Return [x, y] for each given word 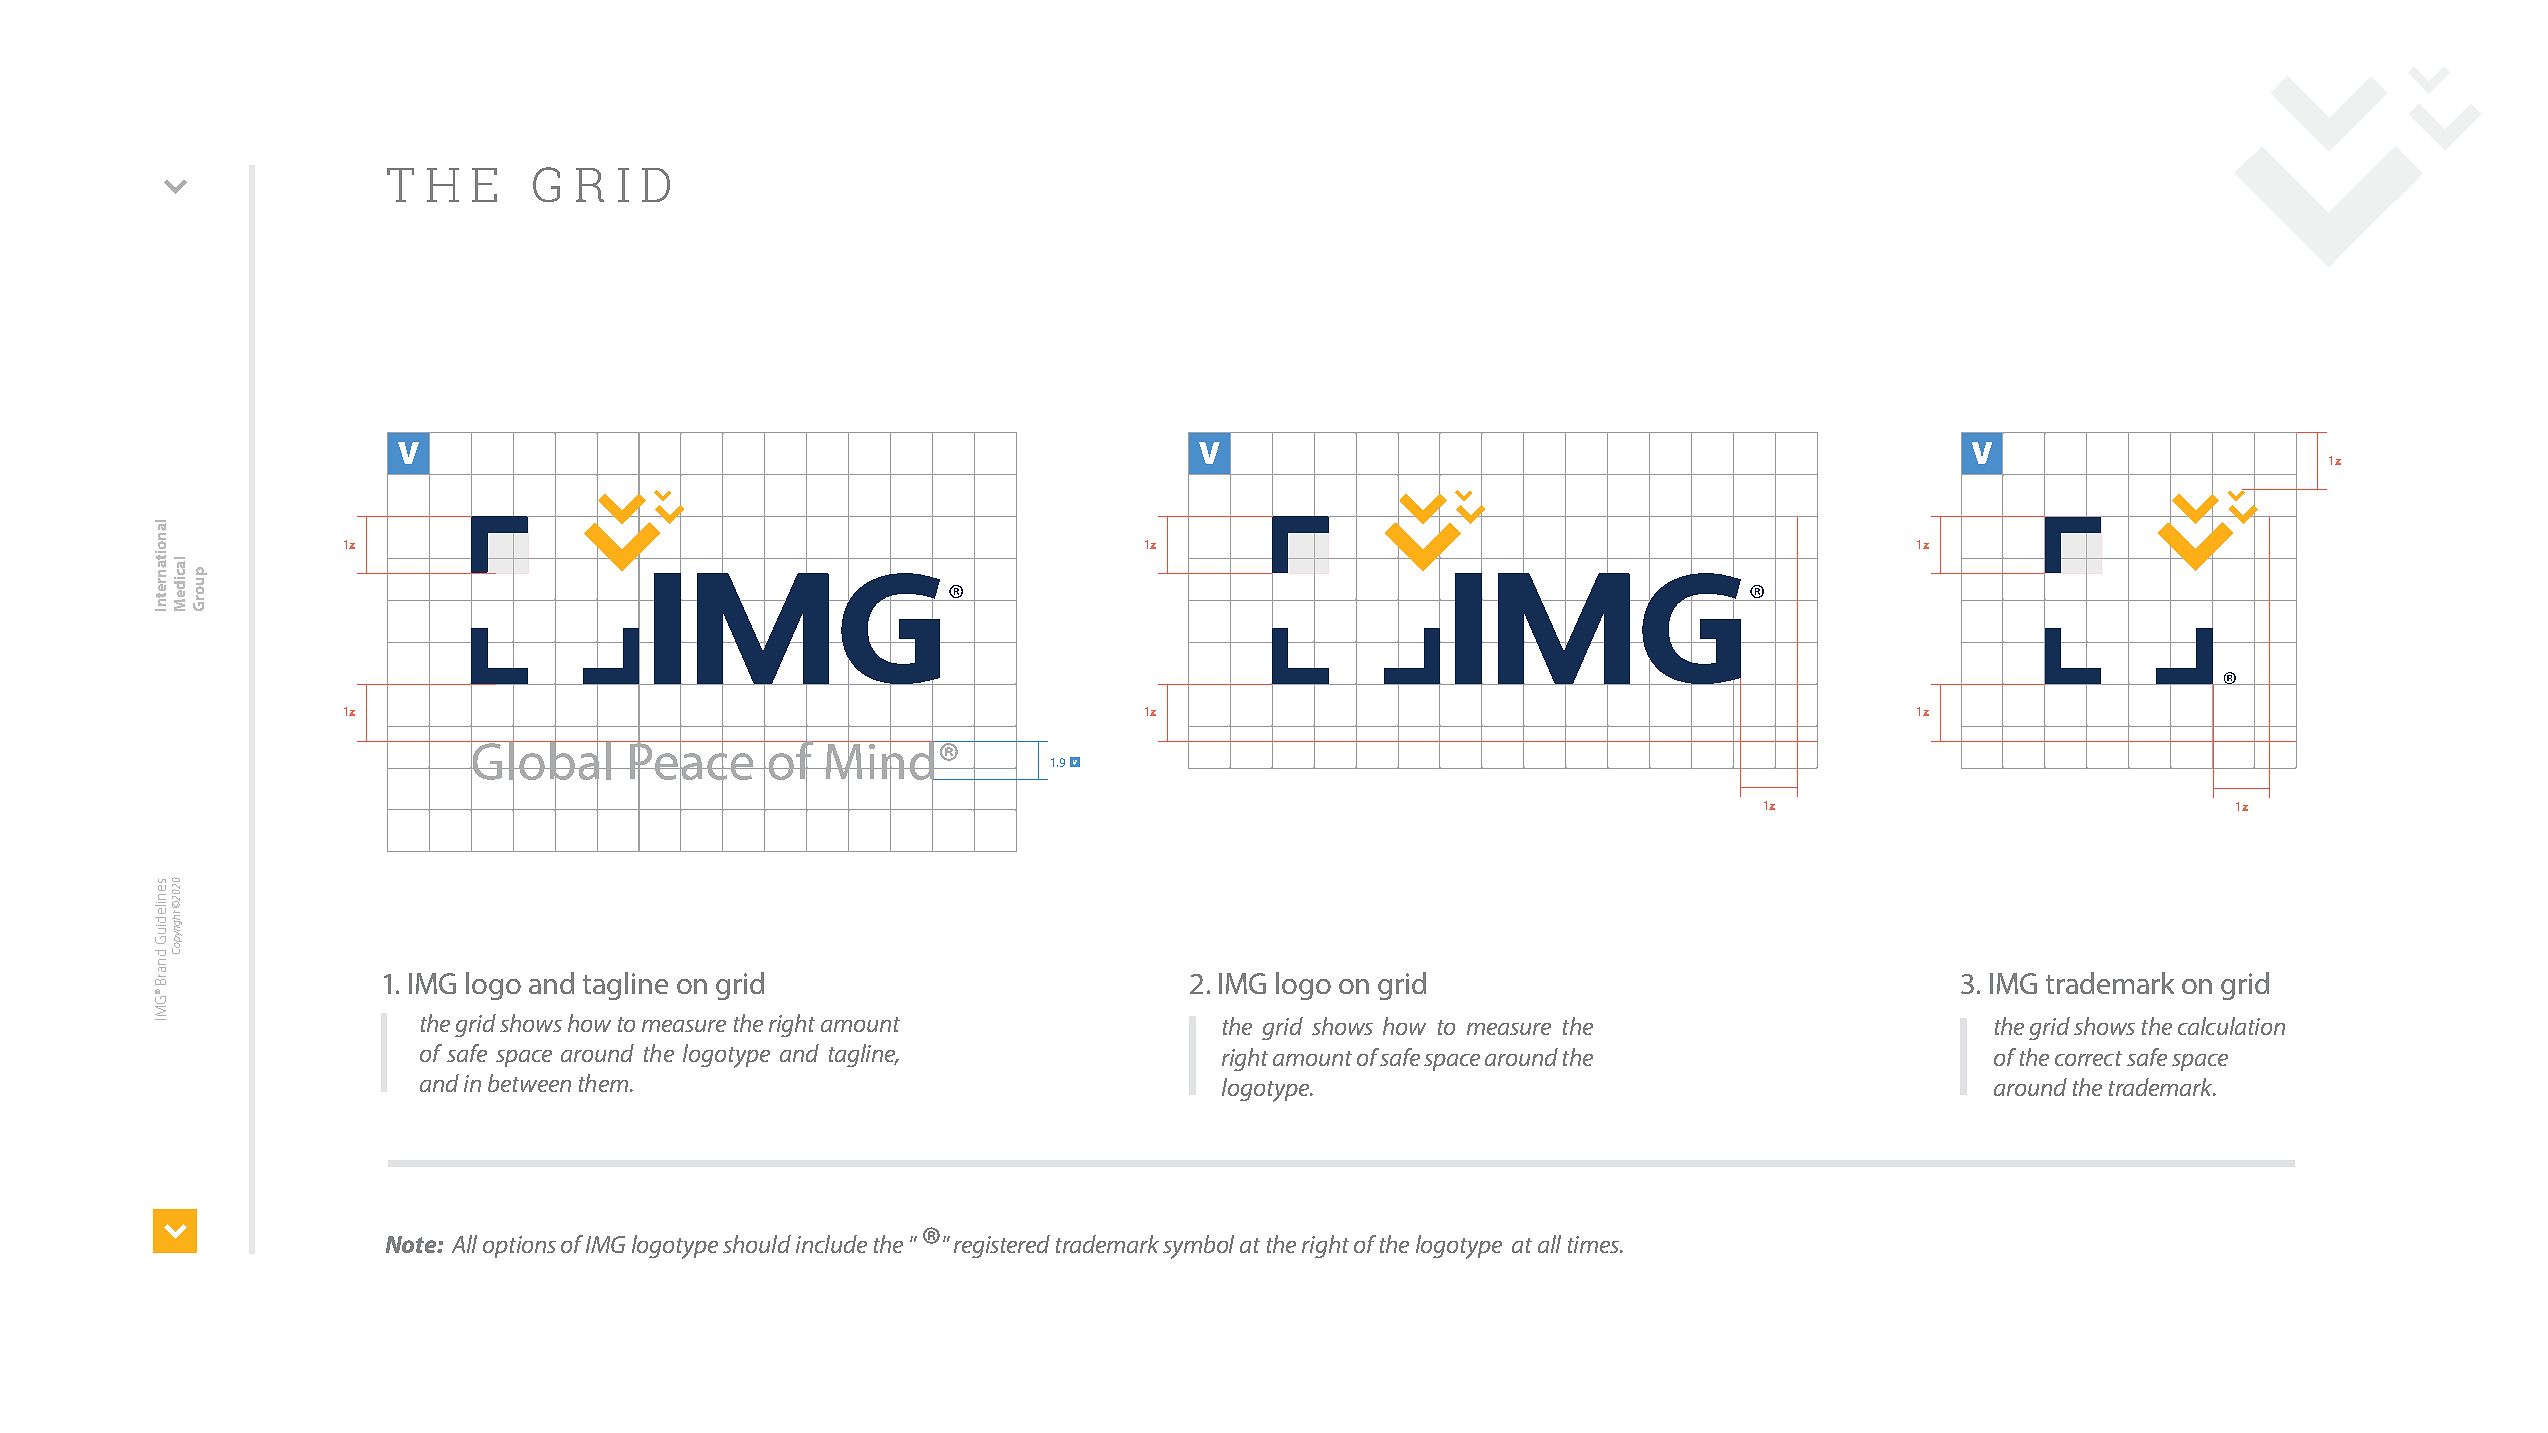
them [603, 1083]
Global [541, 760]
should [757, 1244]
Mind [879, 760]
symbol [1198, 1247]
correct [2088, 1058]
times [1594, 1244]
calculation [2231, 1026]
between [529, 1083]
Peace [692, 761]
